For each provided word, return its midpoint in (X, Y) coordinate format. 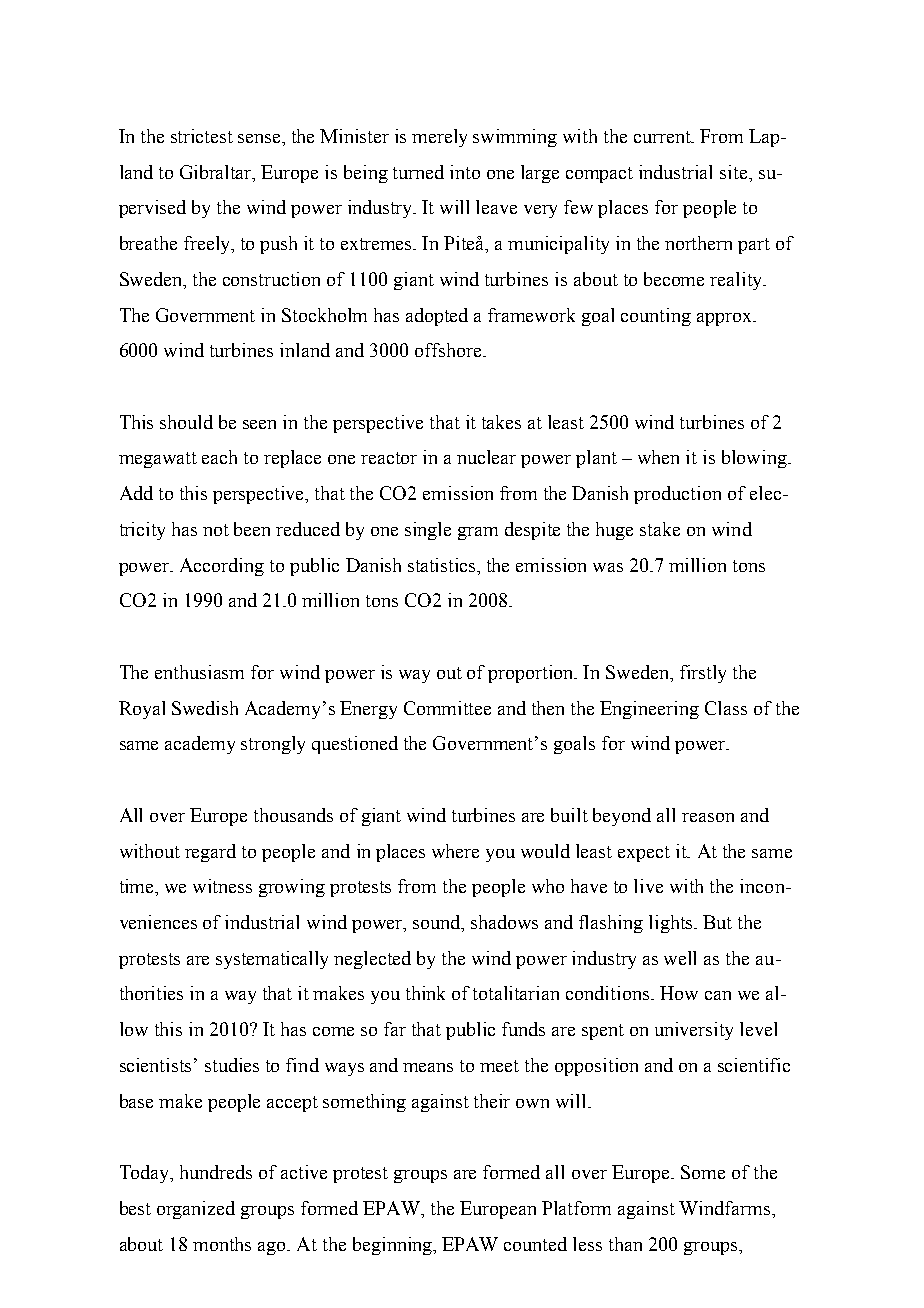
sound (438, 923)
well (680, 958)
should (186, 422)
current (663, 137)
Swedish (205, 708)
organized (196, 1210)
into (465, 172)
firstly (703, 674)
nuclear (486, 457)
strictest (202, 136)
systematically (272, 960)
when (658, 457)
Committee (447, 708)
